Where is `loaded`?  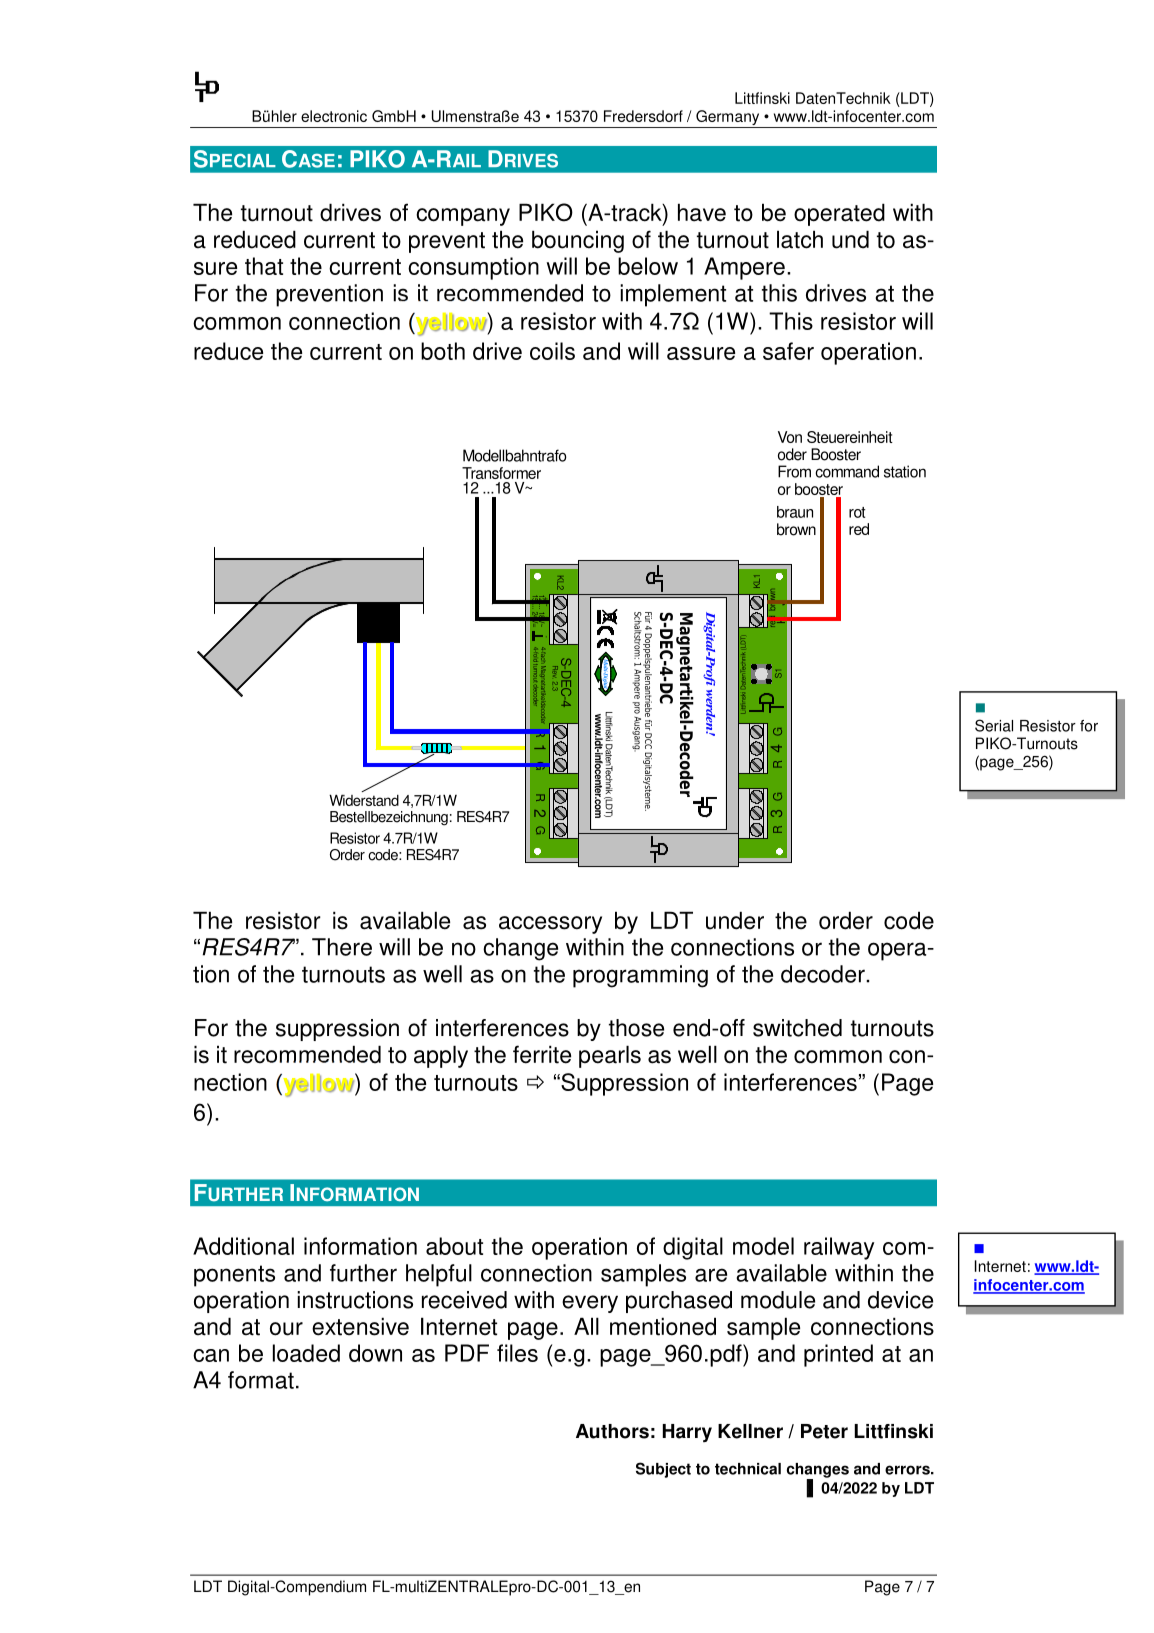 loaded is located at coordinates (306, 1353).
